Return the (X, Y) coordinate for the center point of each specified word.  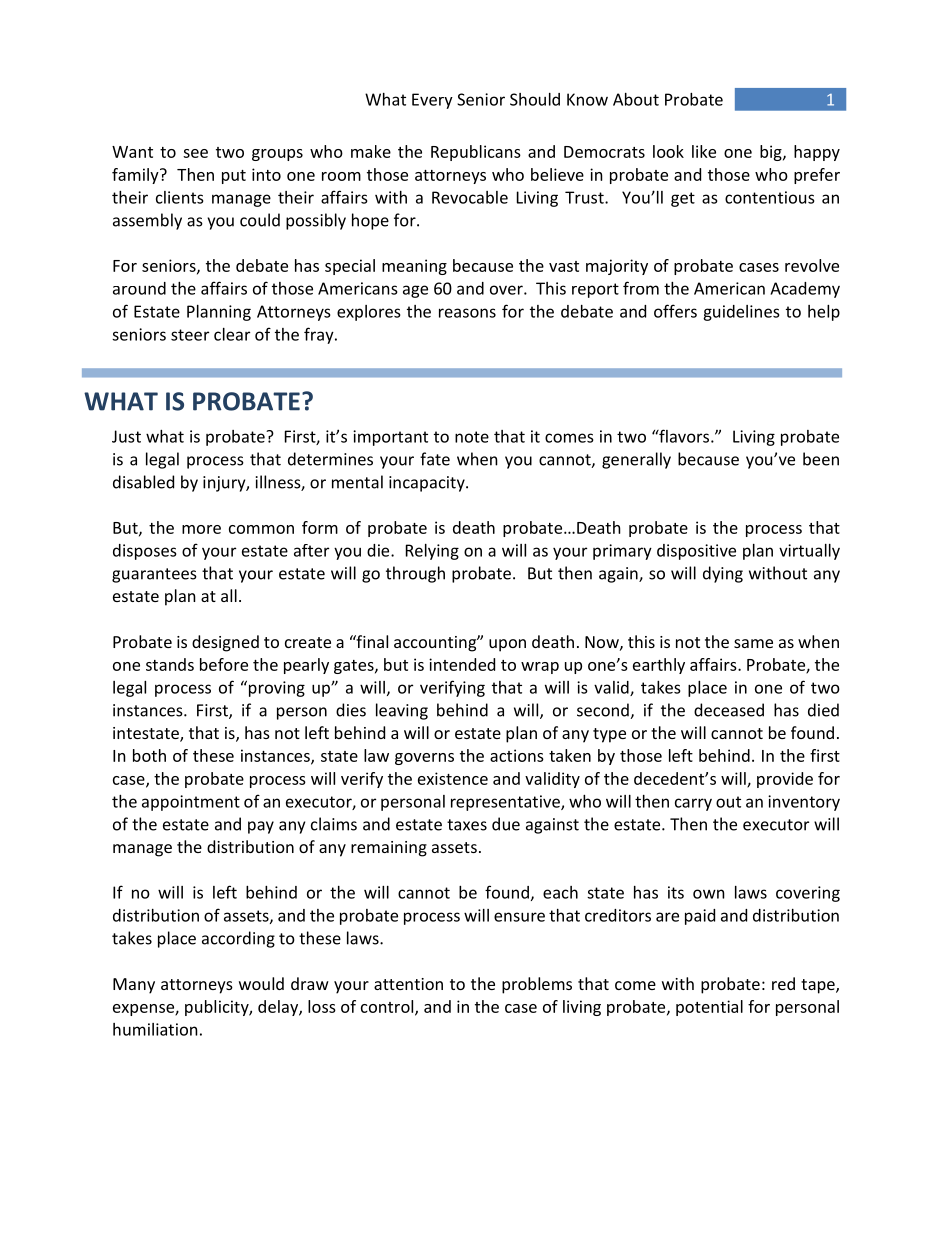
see (195, 153)
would (261, 983)
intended (462, 664)
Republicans (476, 153)
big (772, 153)
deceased (729, 710)
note (472, 437)
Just (126, 436)
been (821, 459)
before (224, 664)
